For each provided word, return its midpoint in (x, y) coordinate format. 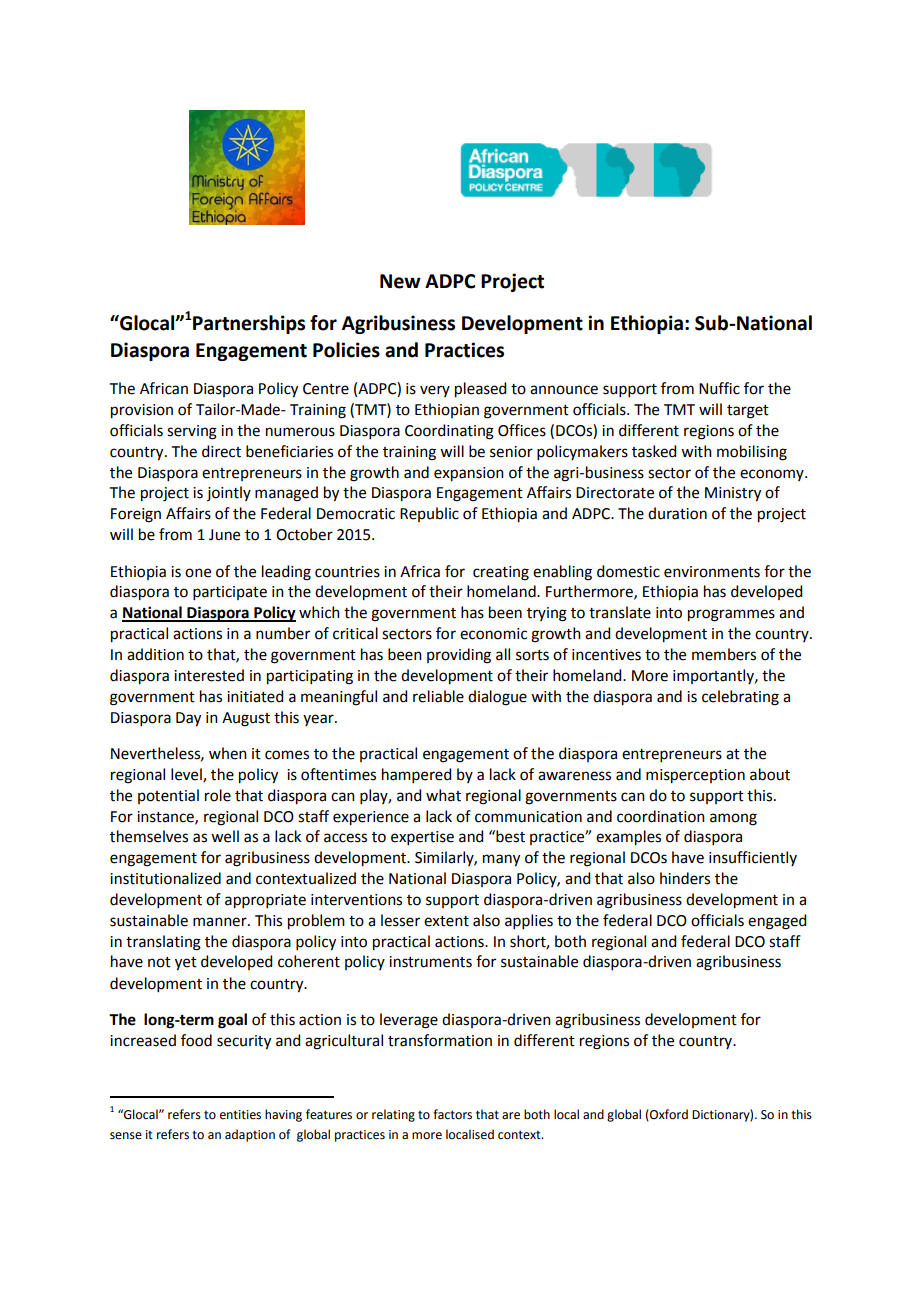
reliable (438, 696)
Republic (429, 514)
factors (452, 1114)
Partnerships (249, 324)
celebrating (740, 698)
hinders (685, 878)
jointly (229, 493)
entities (240, 1115)
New (400, 281)
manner (221, 922)
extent (446, 921)
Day (188, 719)
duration (677, 513)
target (748, 412)
